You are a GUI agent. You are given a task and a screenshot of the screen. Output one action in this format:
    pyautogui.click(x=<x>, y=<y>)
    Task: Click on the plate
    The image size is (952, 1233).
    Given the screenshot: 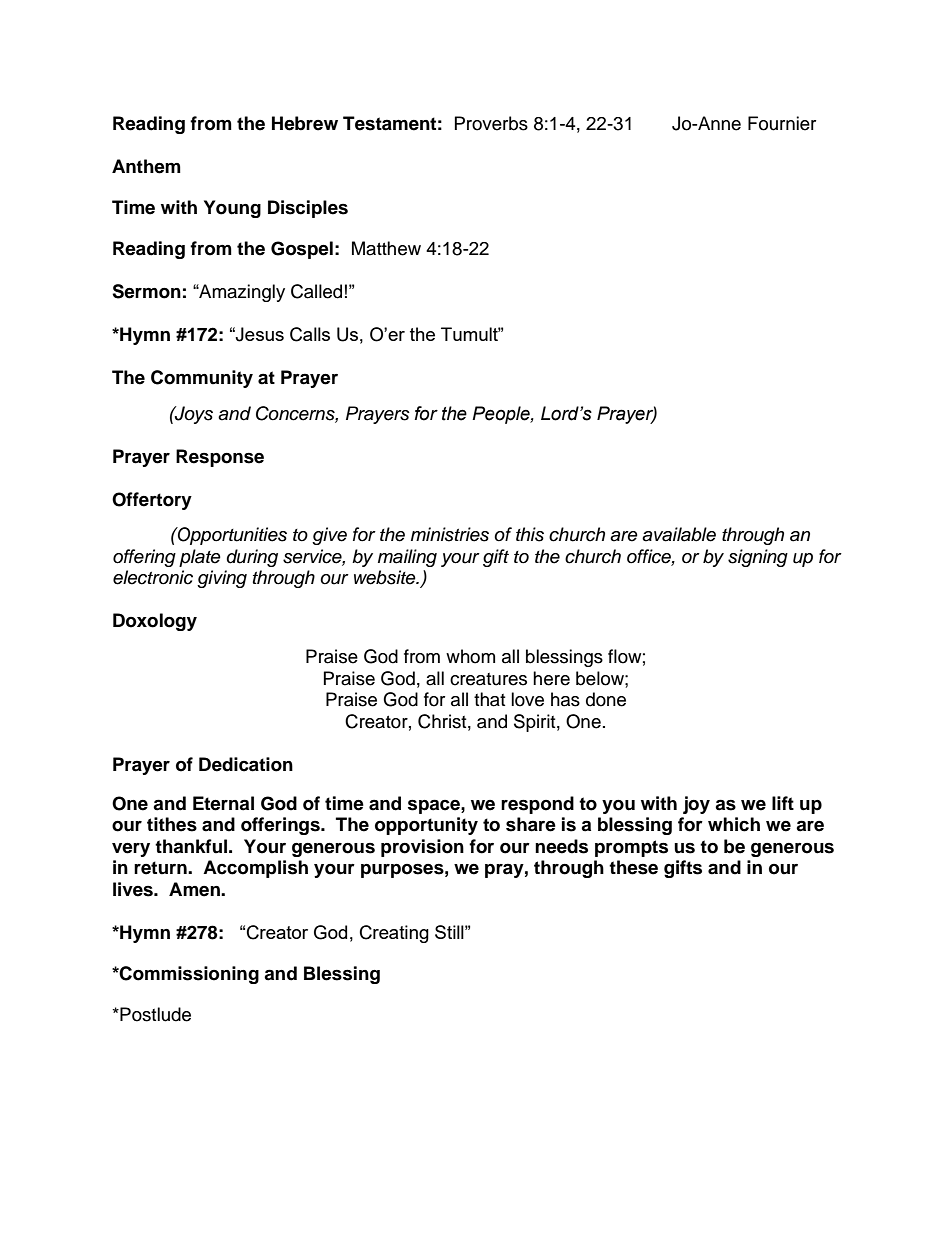 What is the action you would take?
    pyautogui.click(x=200, y=558)
